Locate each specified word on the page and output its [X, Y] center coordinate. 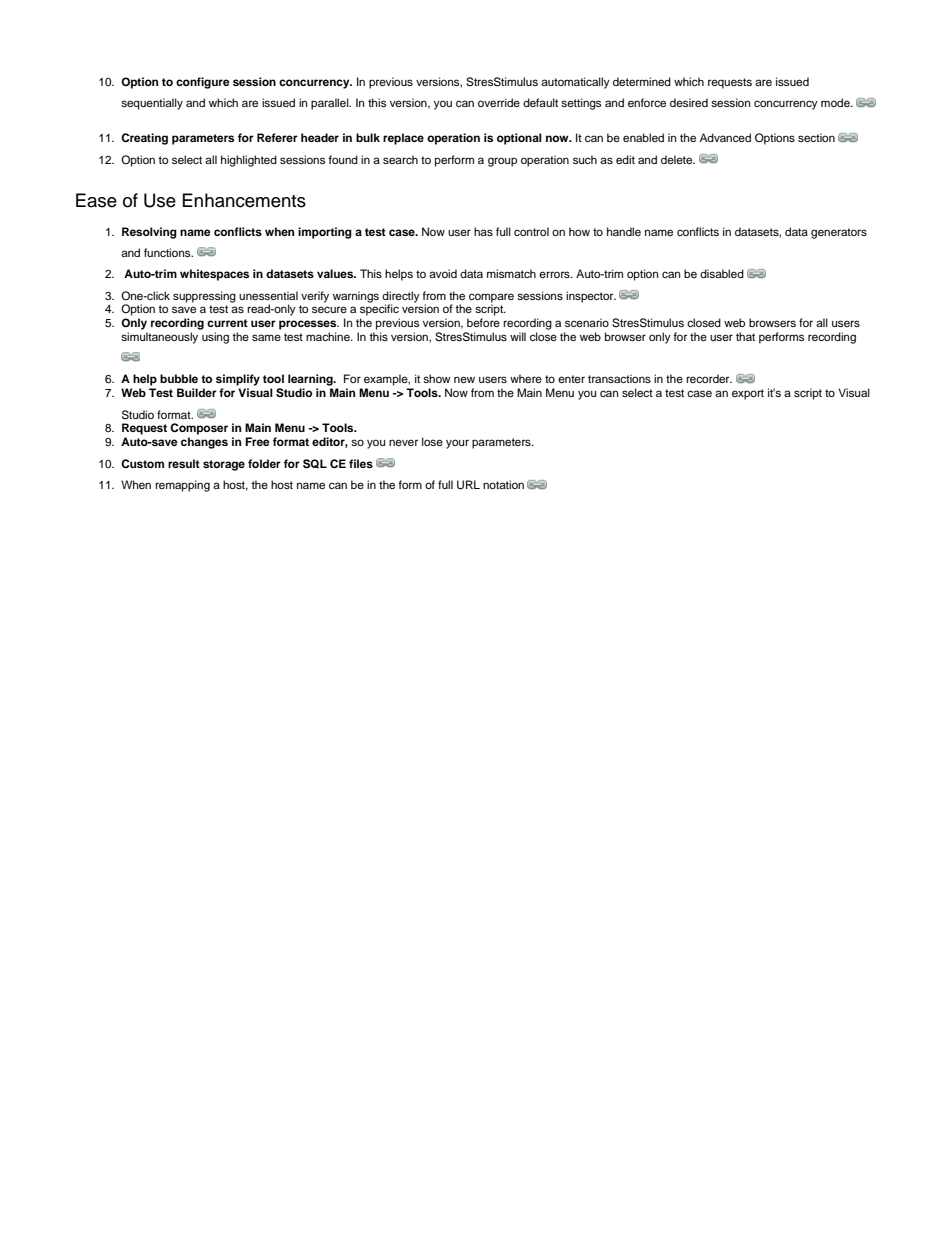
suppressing [204, 297]
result [184, 463]
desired [689, 102]
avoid [443, 273]
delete [678, 159]
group [502, 162]
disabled [722, 273]
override [499, 102]
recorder [709, 378]
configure [203, 83]
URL [468, 485]
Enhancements [244, 200]
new [464, 379]
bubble [179, 378]
